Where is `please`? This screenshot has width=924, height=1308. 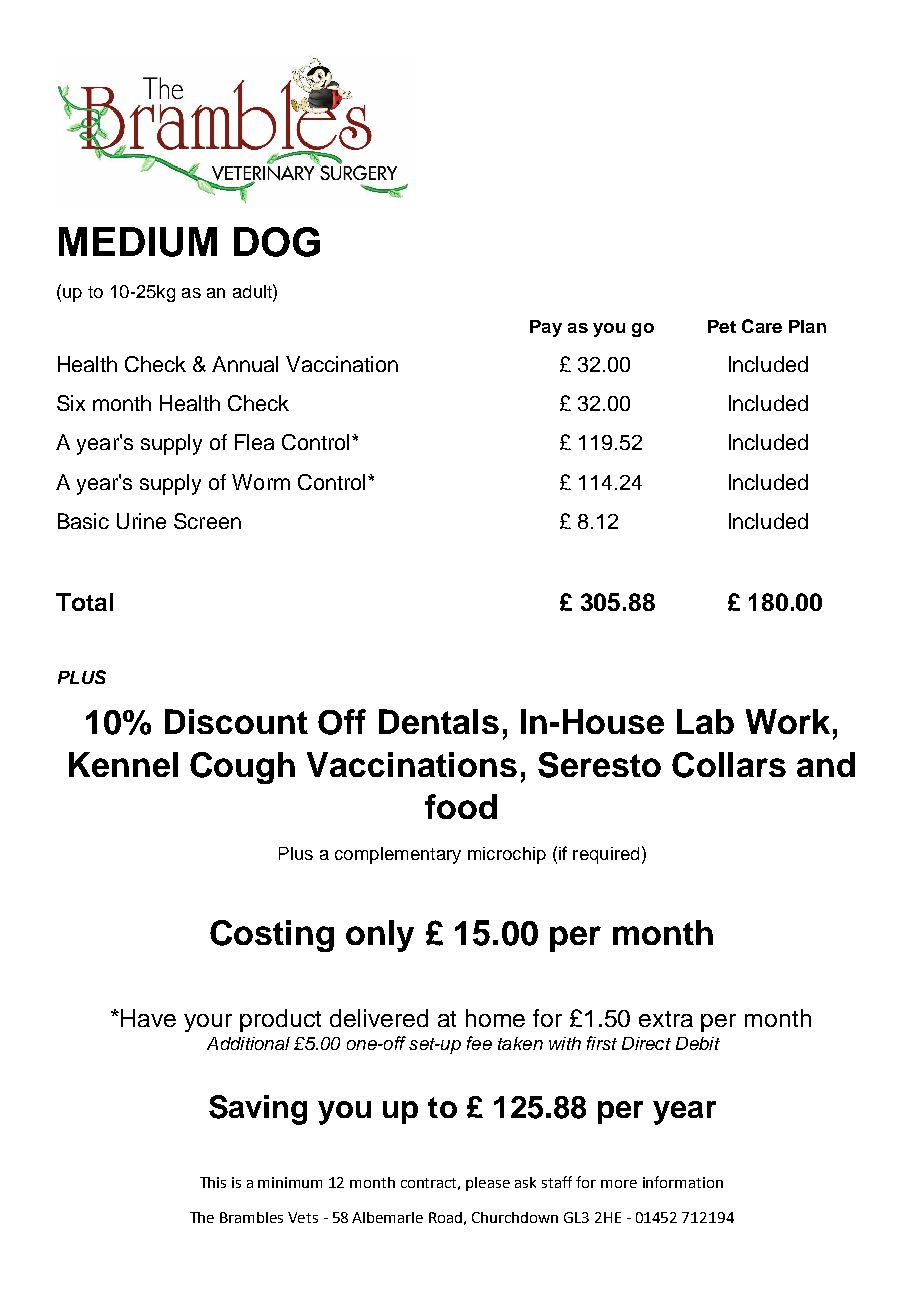
please is located at coordinates (488, 1184).
